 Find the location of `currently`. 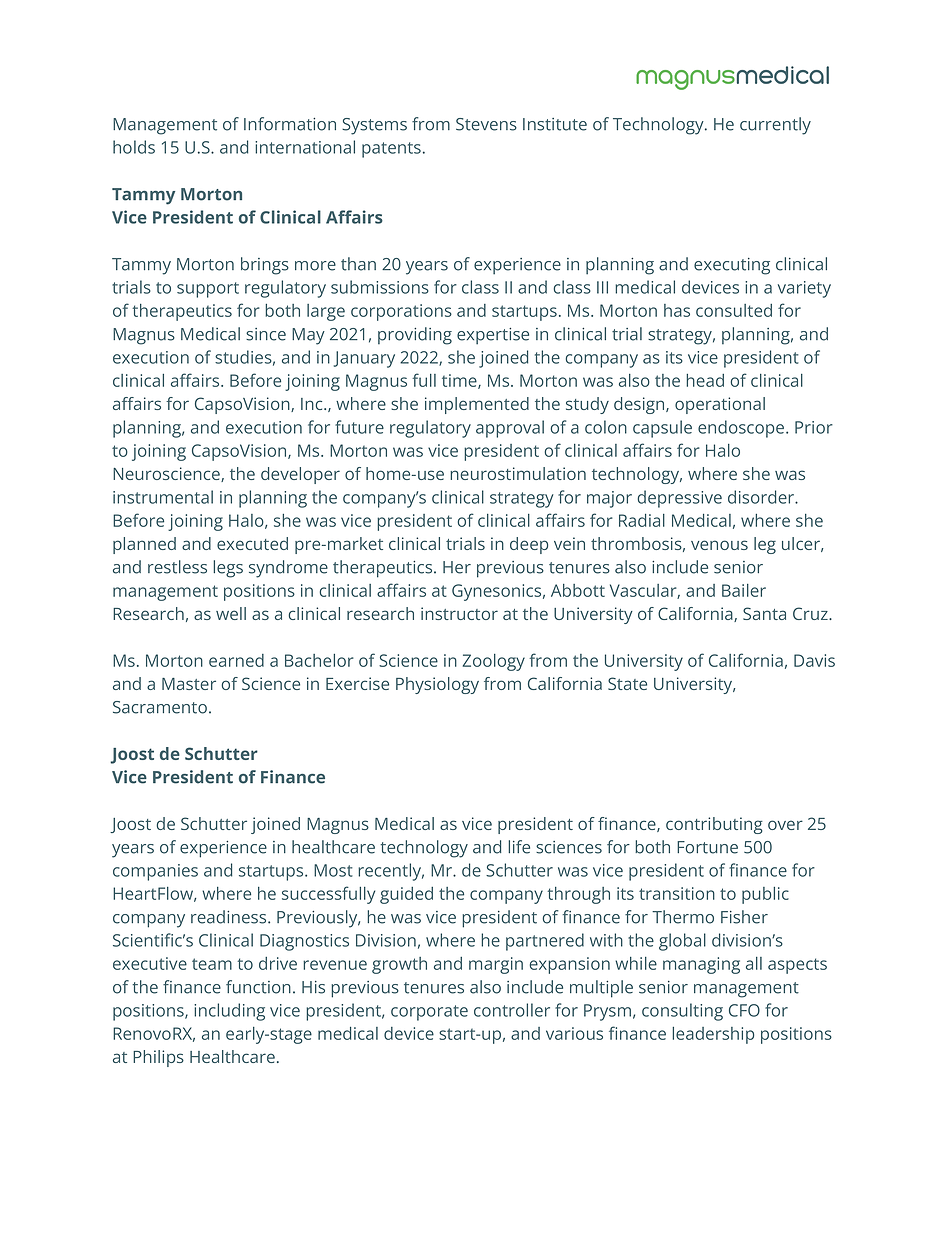

currently is located at coordinates (775, 126).
